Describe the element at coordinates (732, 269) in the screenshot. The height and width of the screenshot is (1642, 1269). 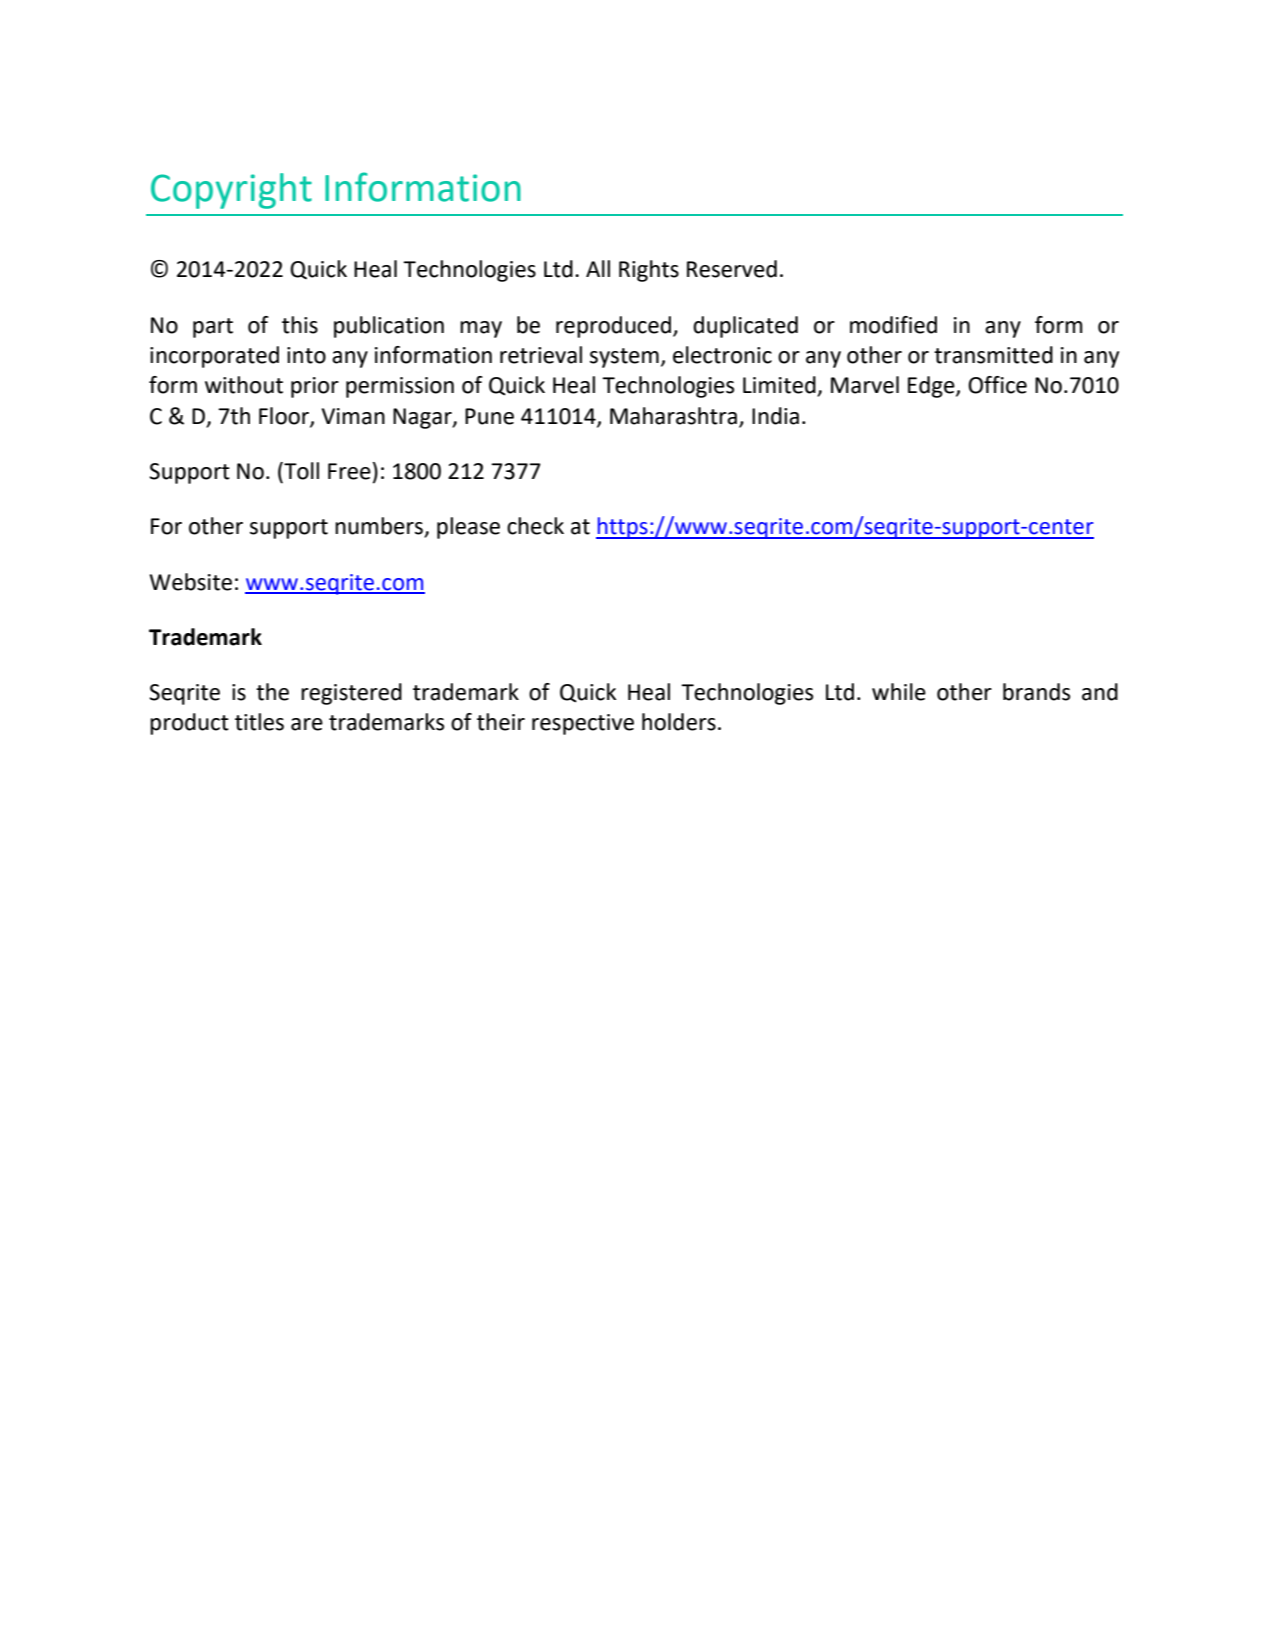
I see `Reserved` at that location.
